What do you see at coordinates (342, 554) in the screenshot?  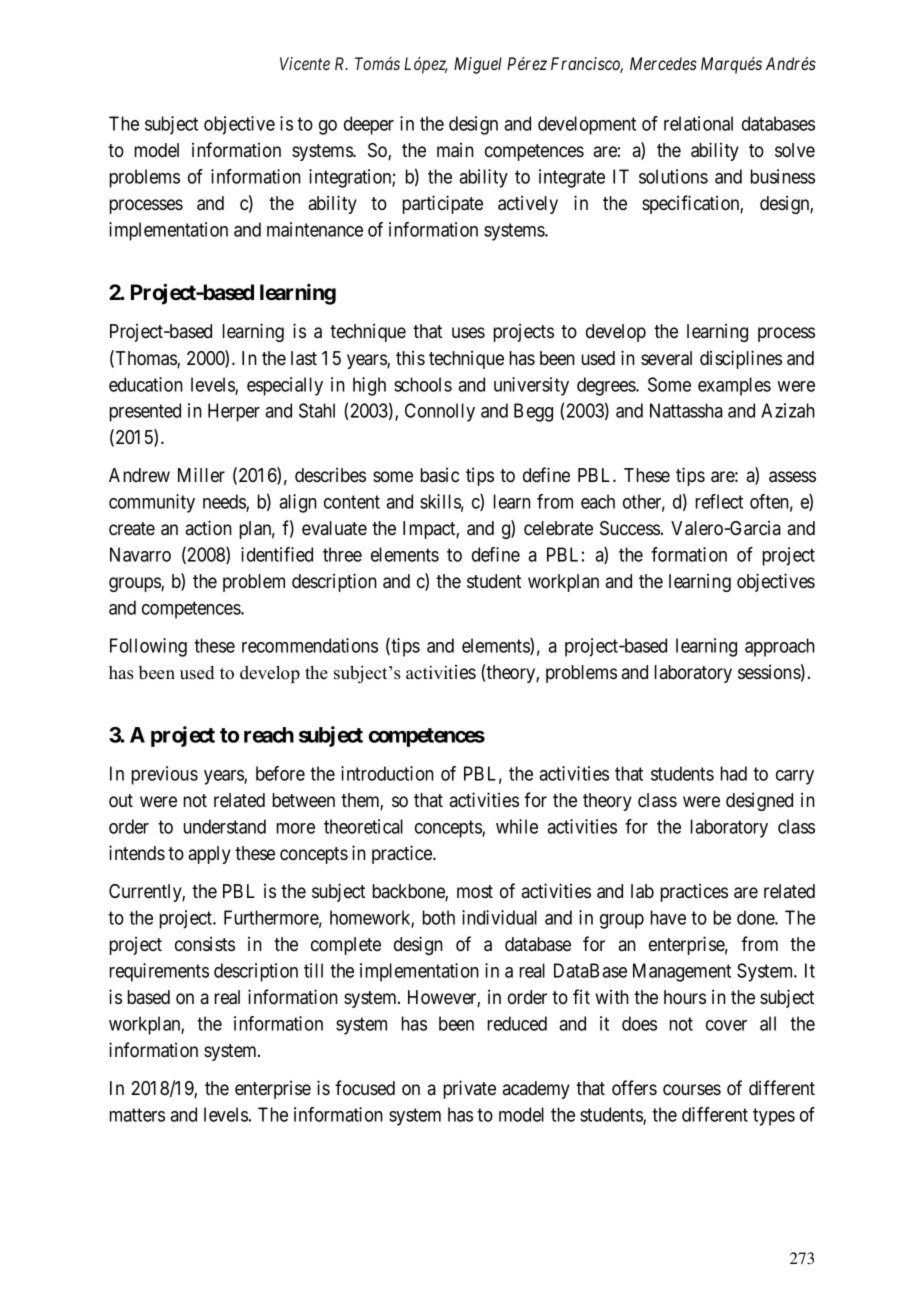 I see `three` at bounding box center [342, 554].
